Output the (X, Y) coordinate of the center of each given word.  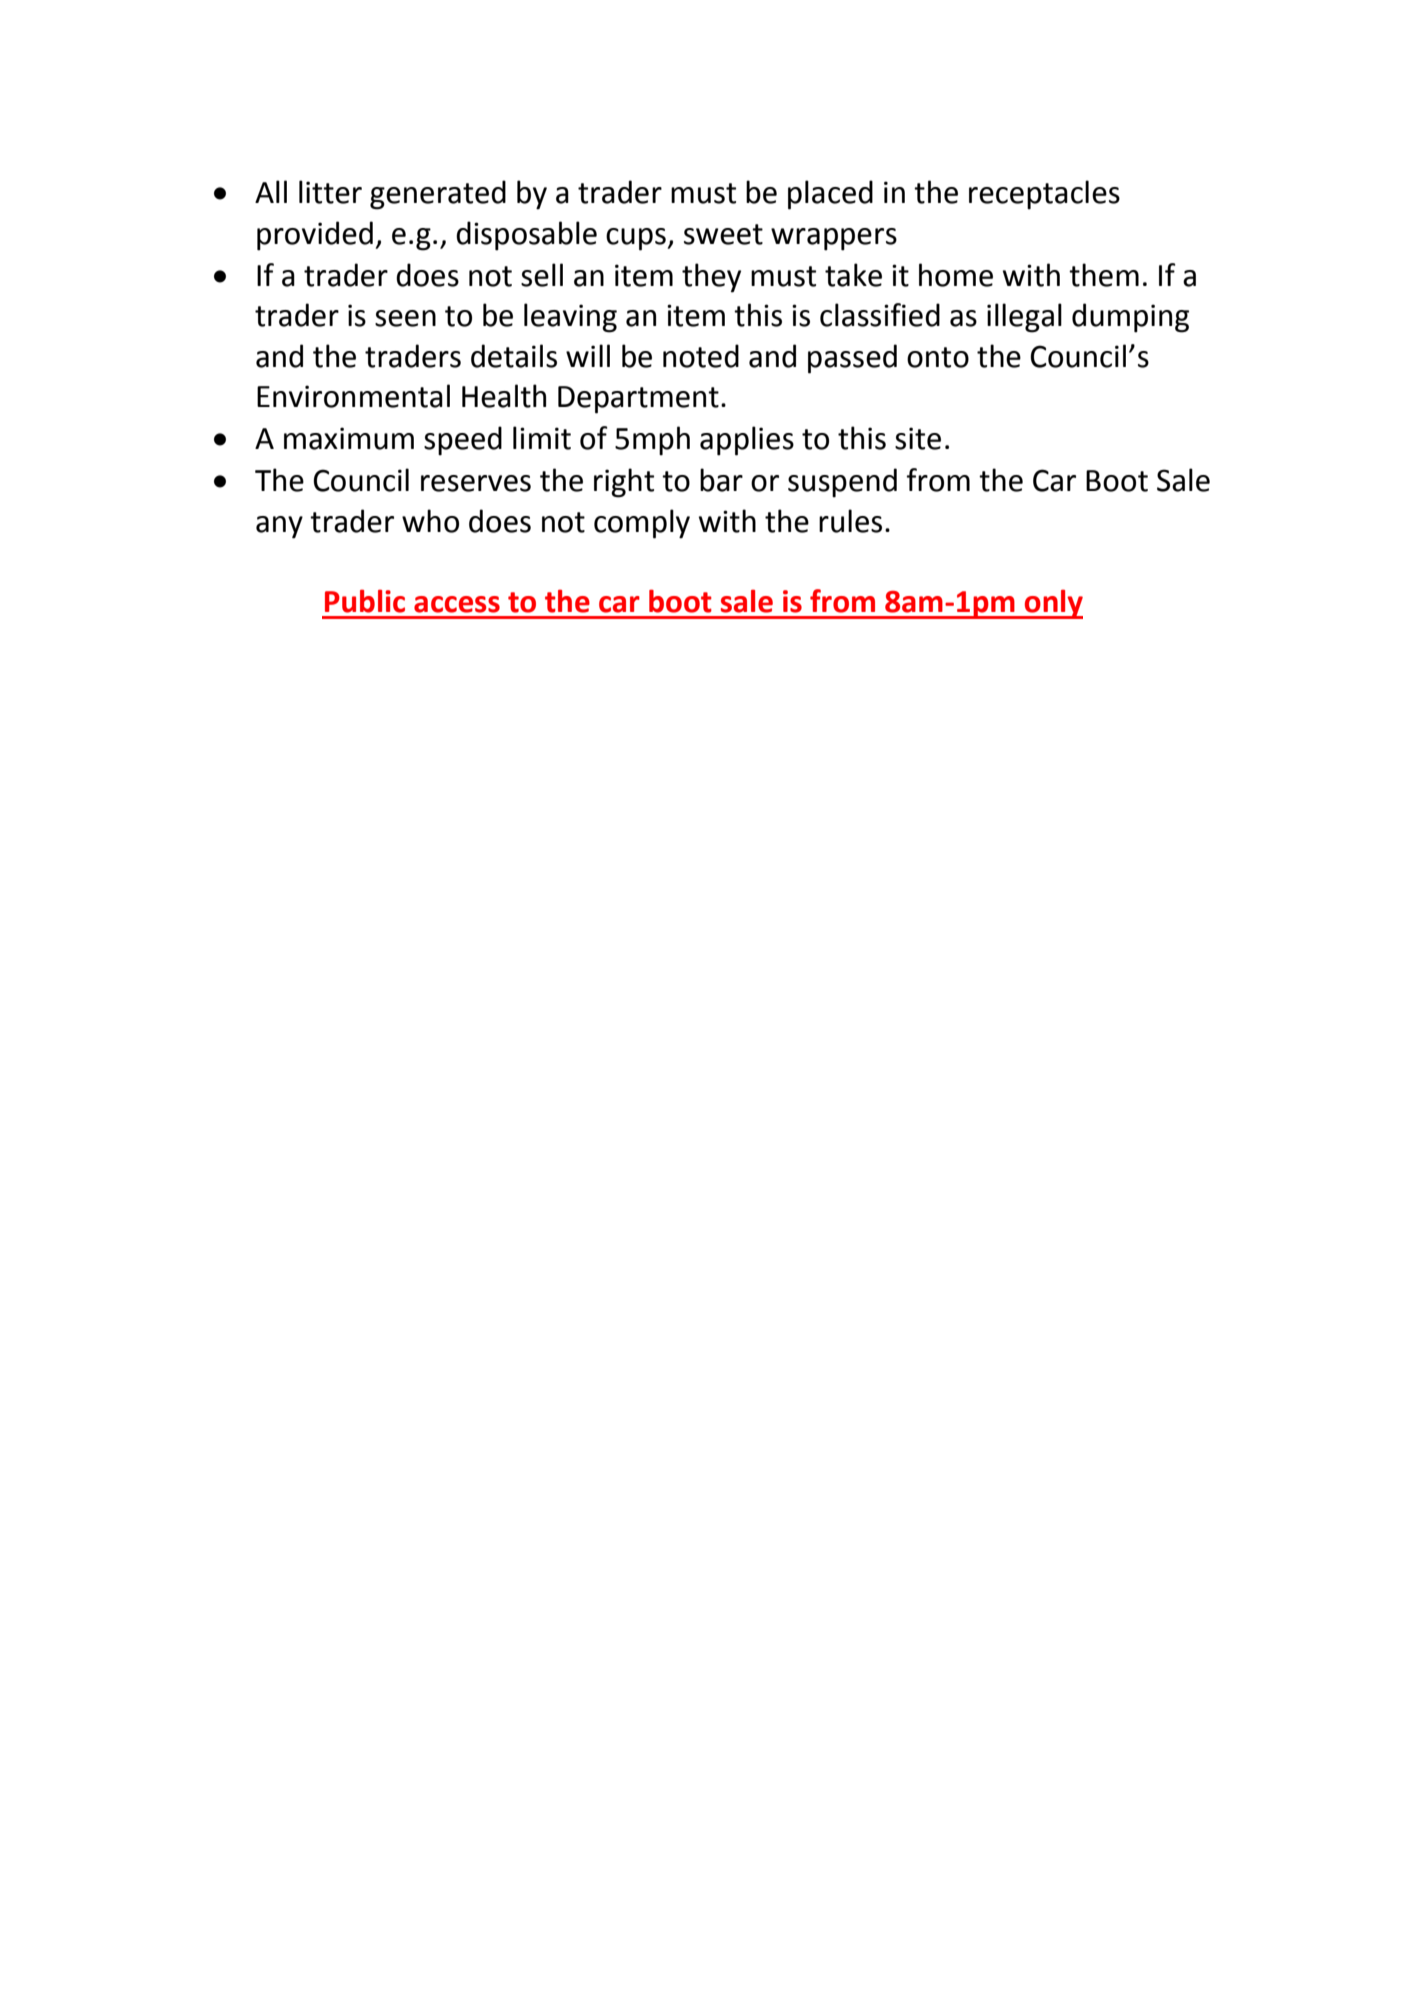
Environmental (353, 396)
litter (330, 192)
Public (365, 601)
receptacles (1044, 195)
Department (638, 400)
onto (938, 357)
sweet (723, 234)
